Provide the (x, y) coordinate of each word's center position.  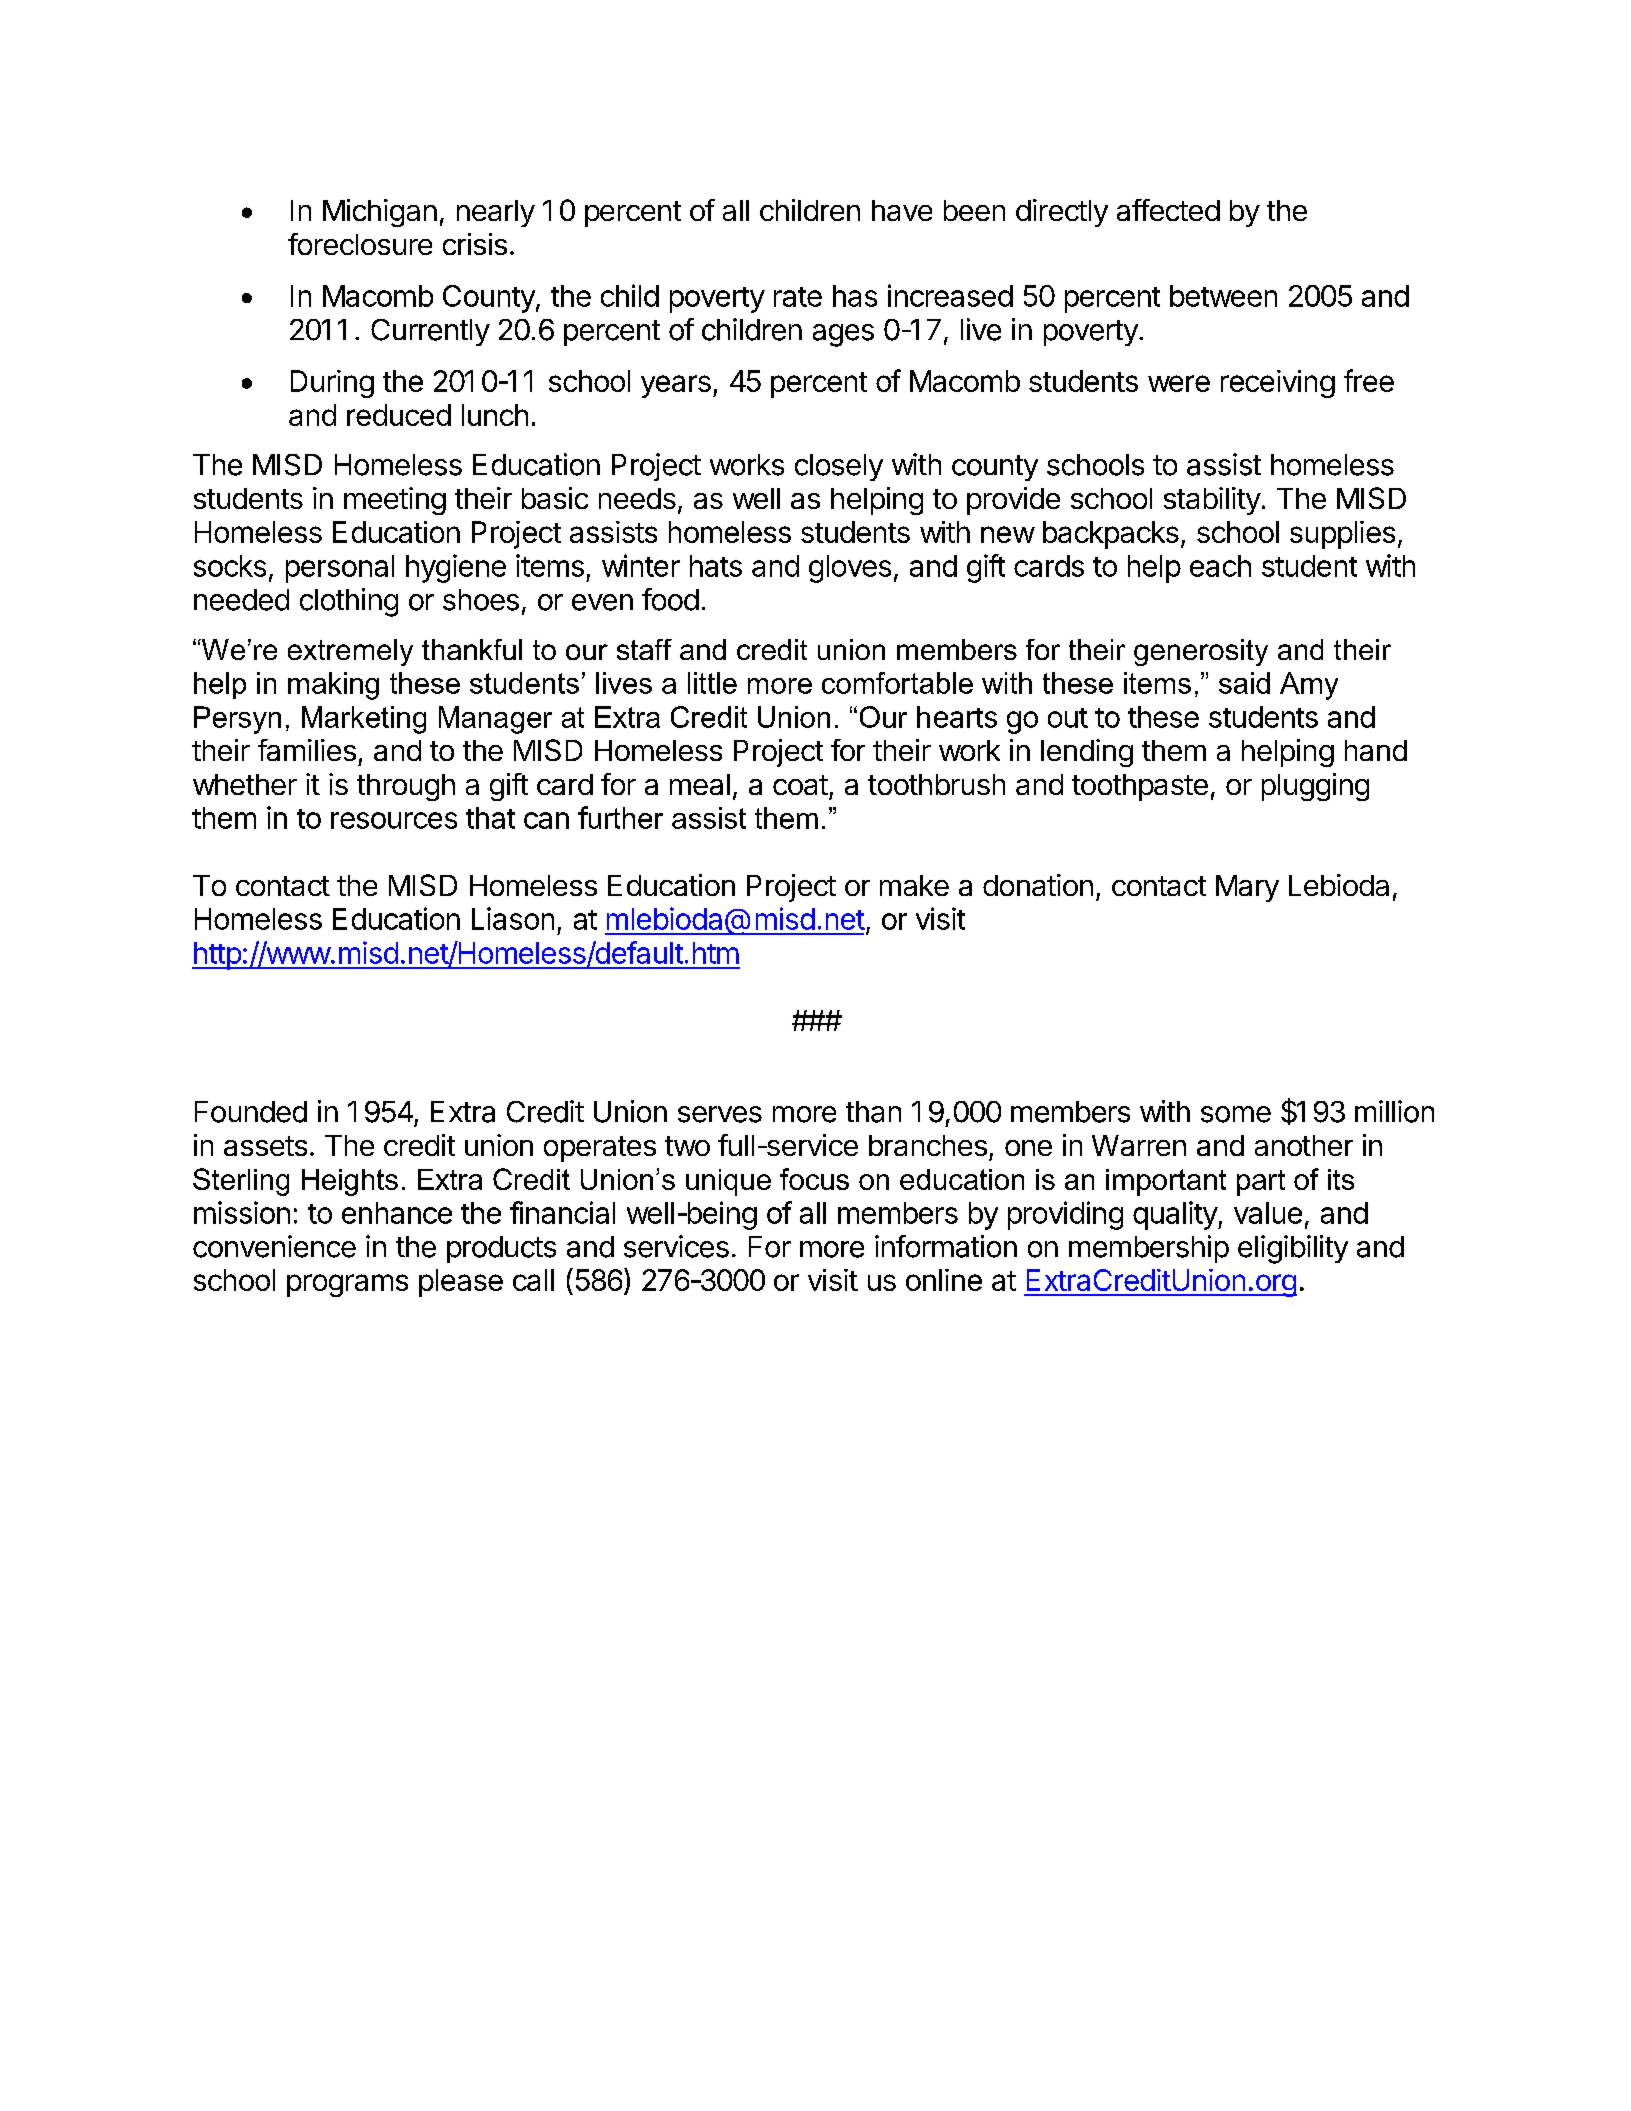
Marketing (364, 720)
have (902, 210)
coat (800, 785)
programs (347, 1285)
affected (1168, 210)
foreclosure (360, 244)
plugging (1315, 787)
